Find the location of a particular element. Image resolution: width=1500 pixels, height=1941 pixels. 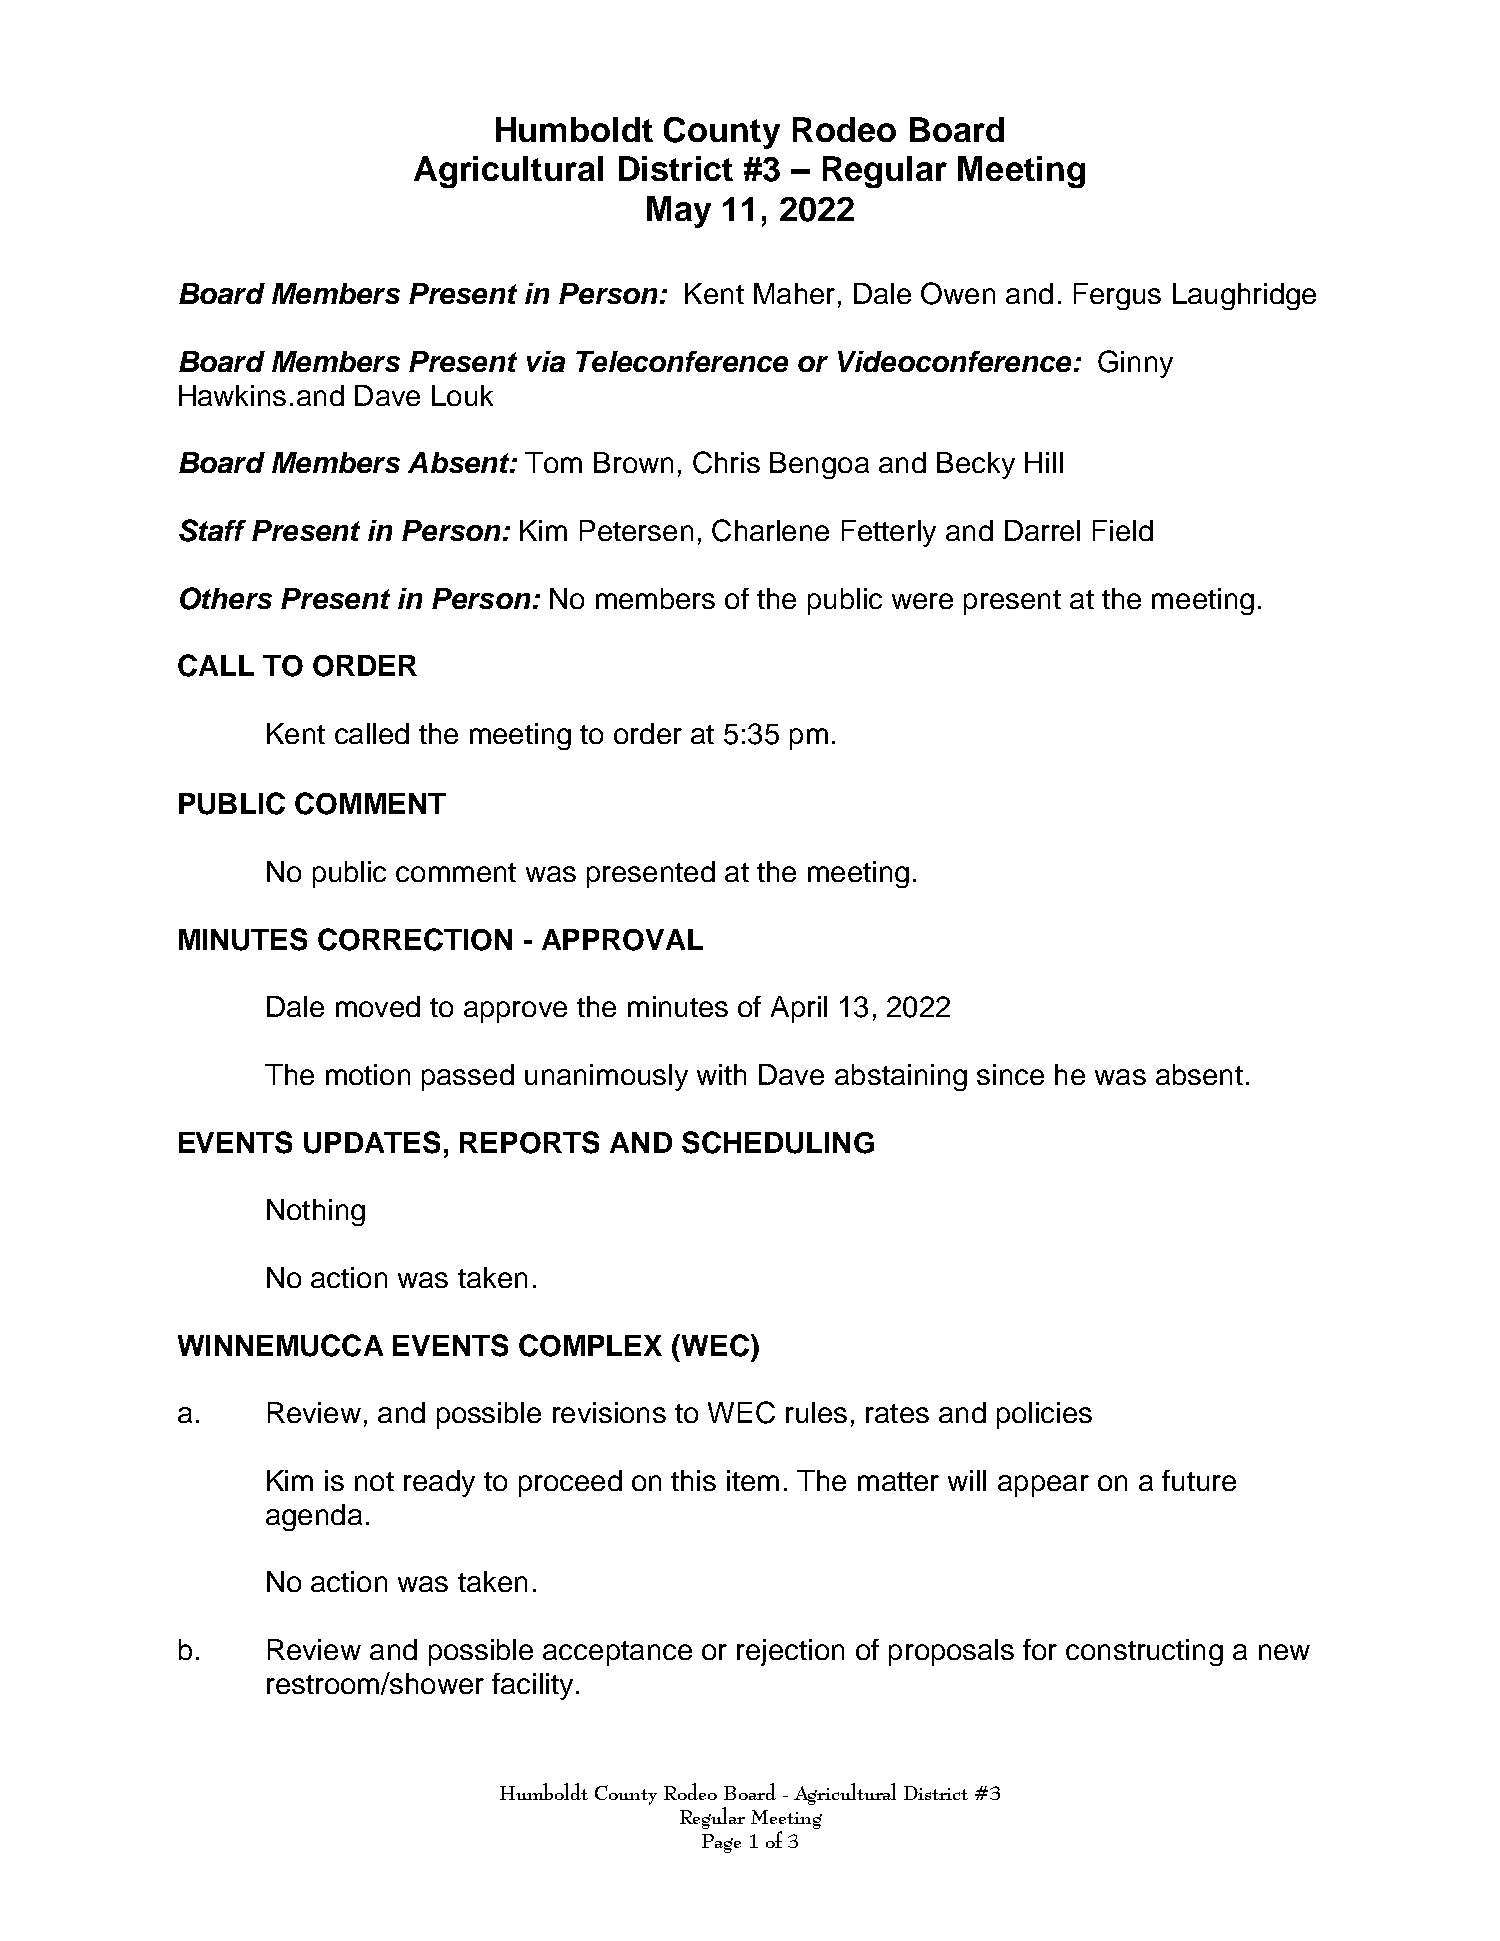

Others is located at coordinates (226, 598).
